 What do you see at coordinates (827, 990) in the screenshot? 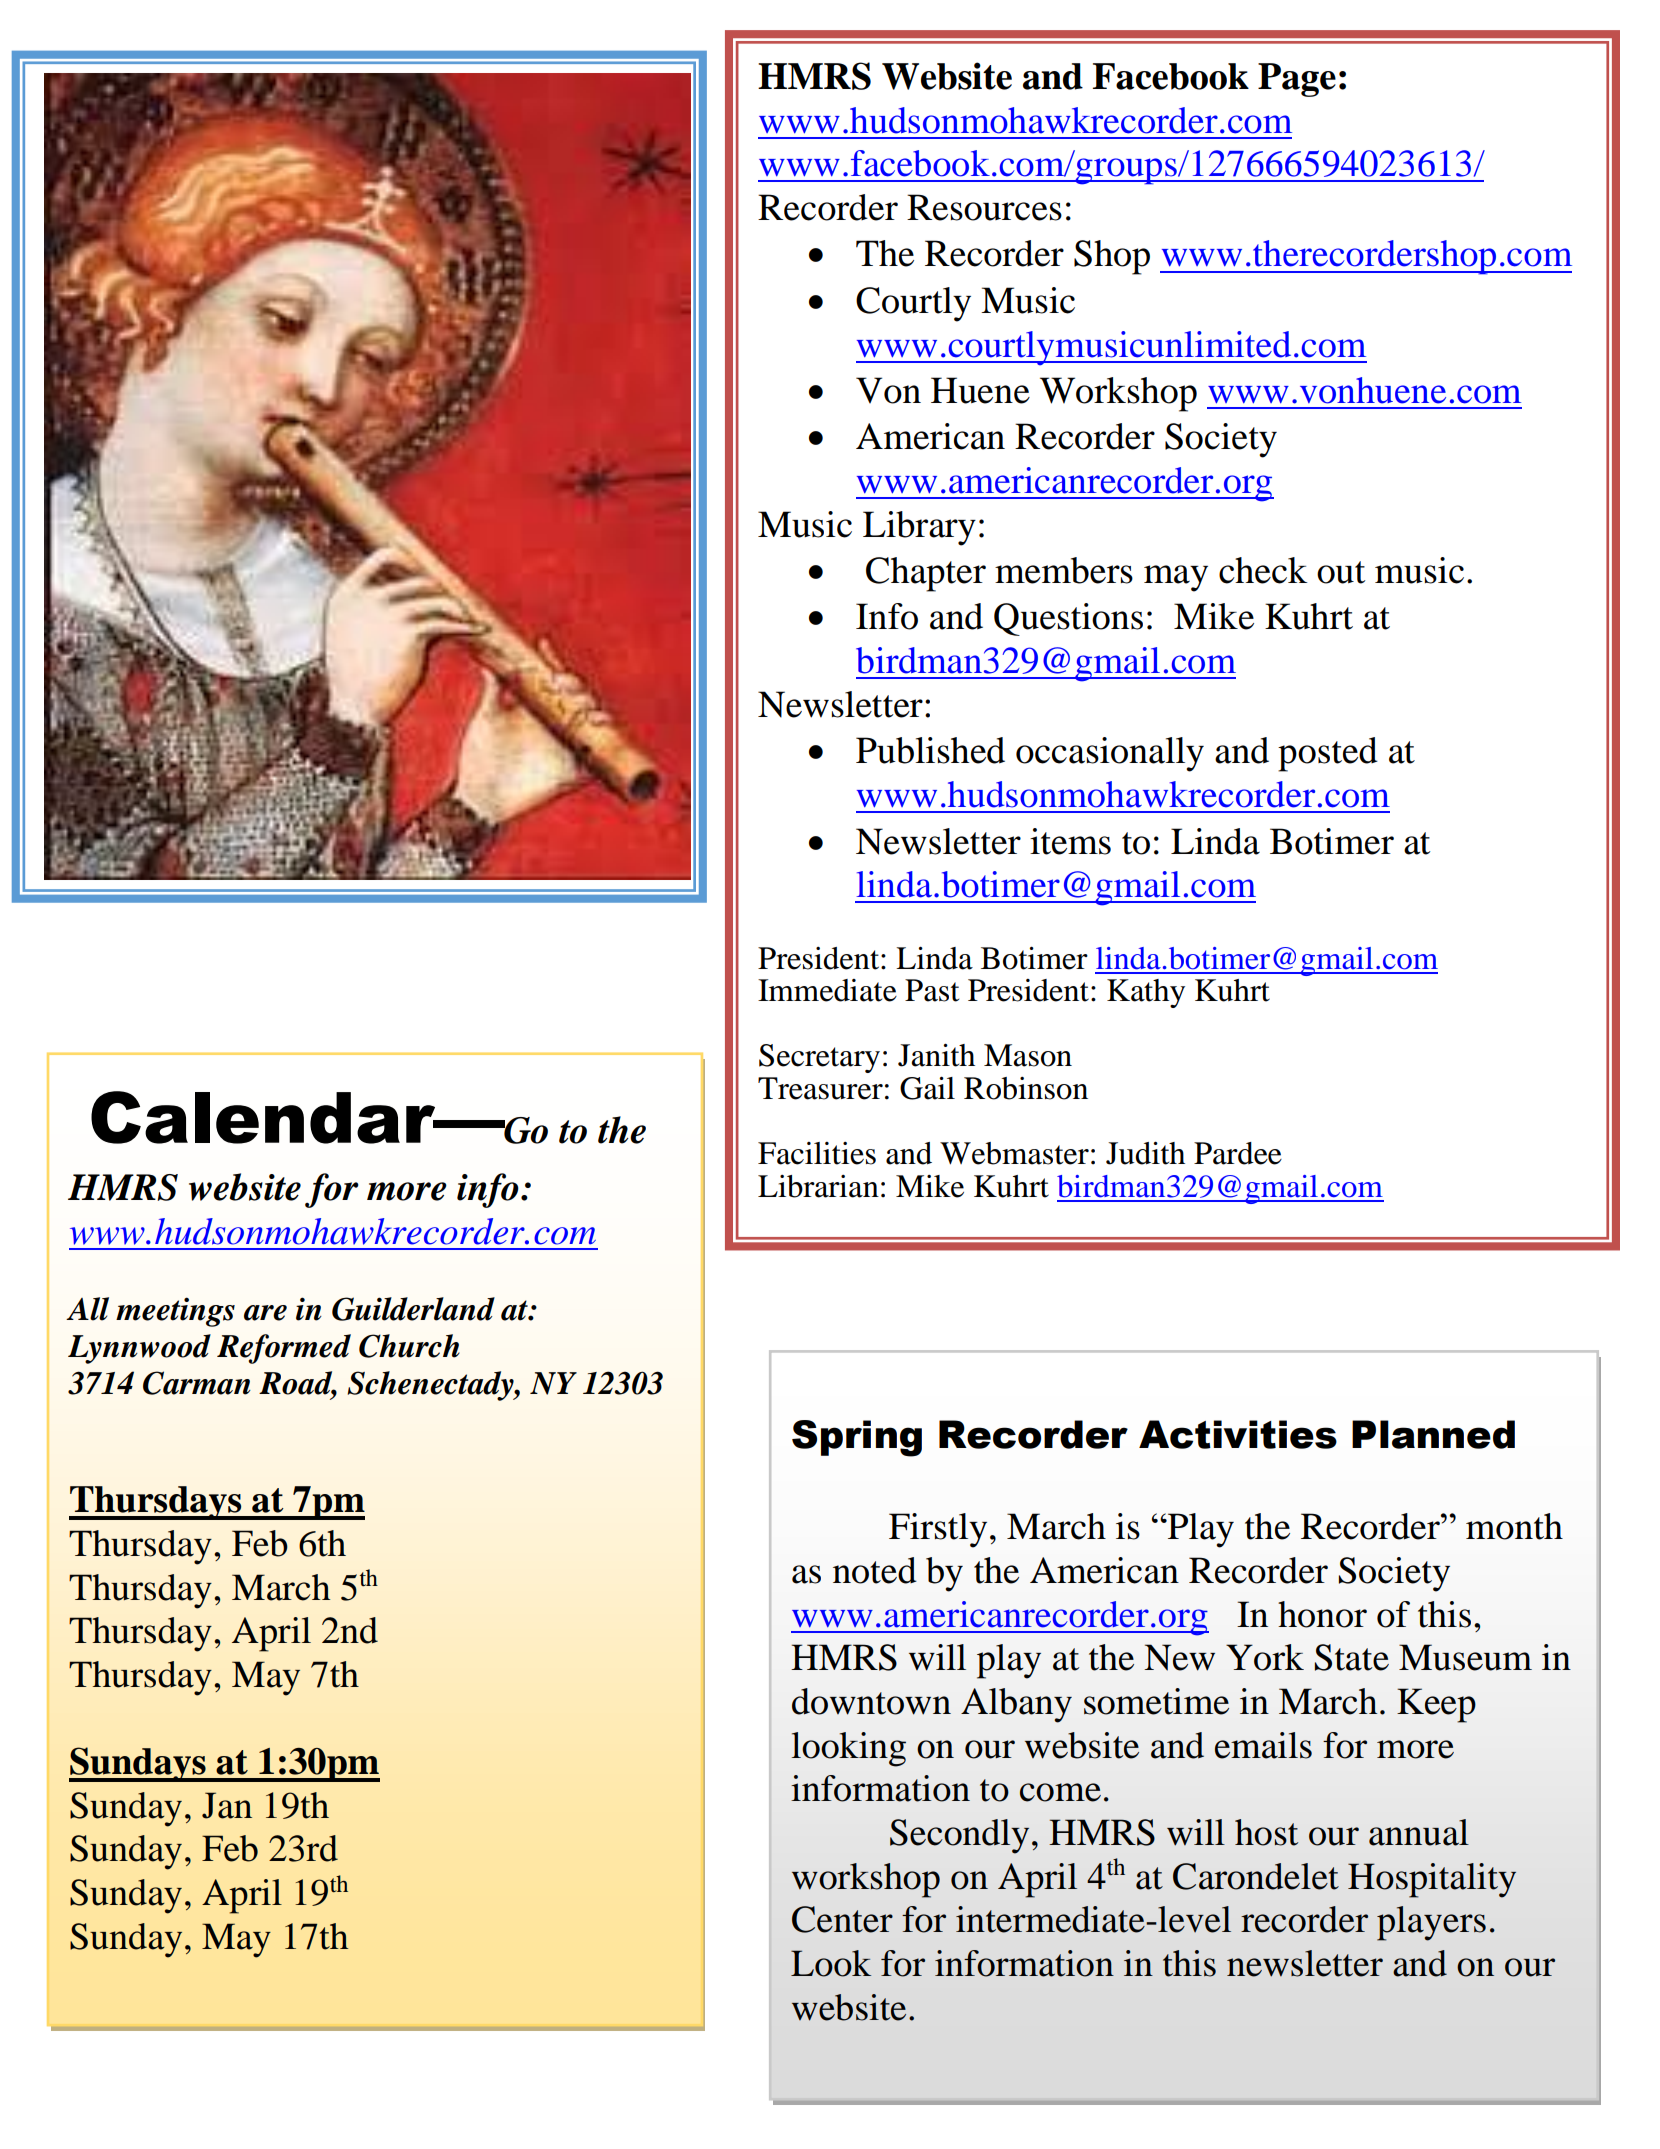
I see `Immediate` at bounding box center [827, 990].
